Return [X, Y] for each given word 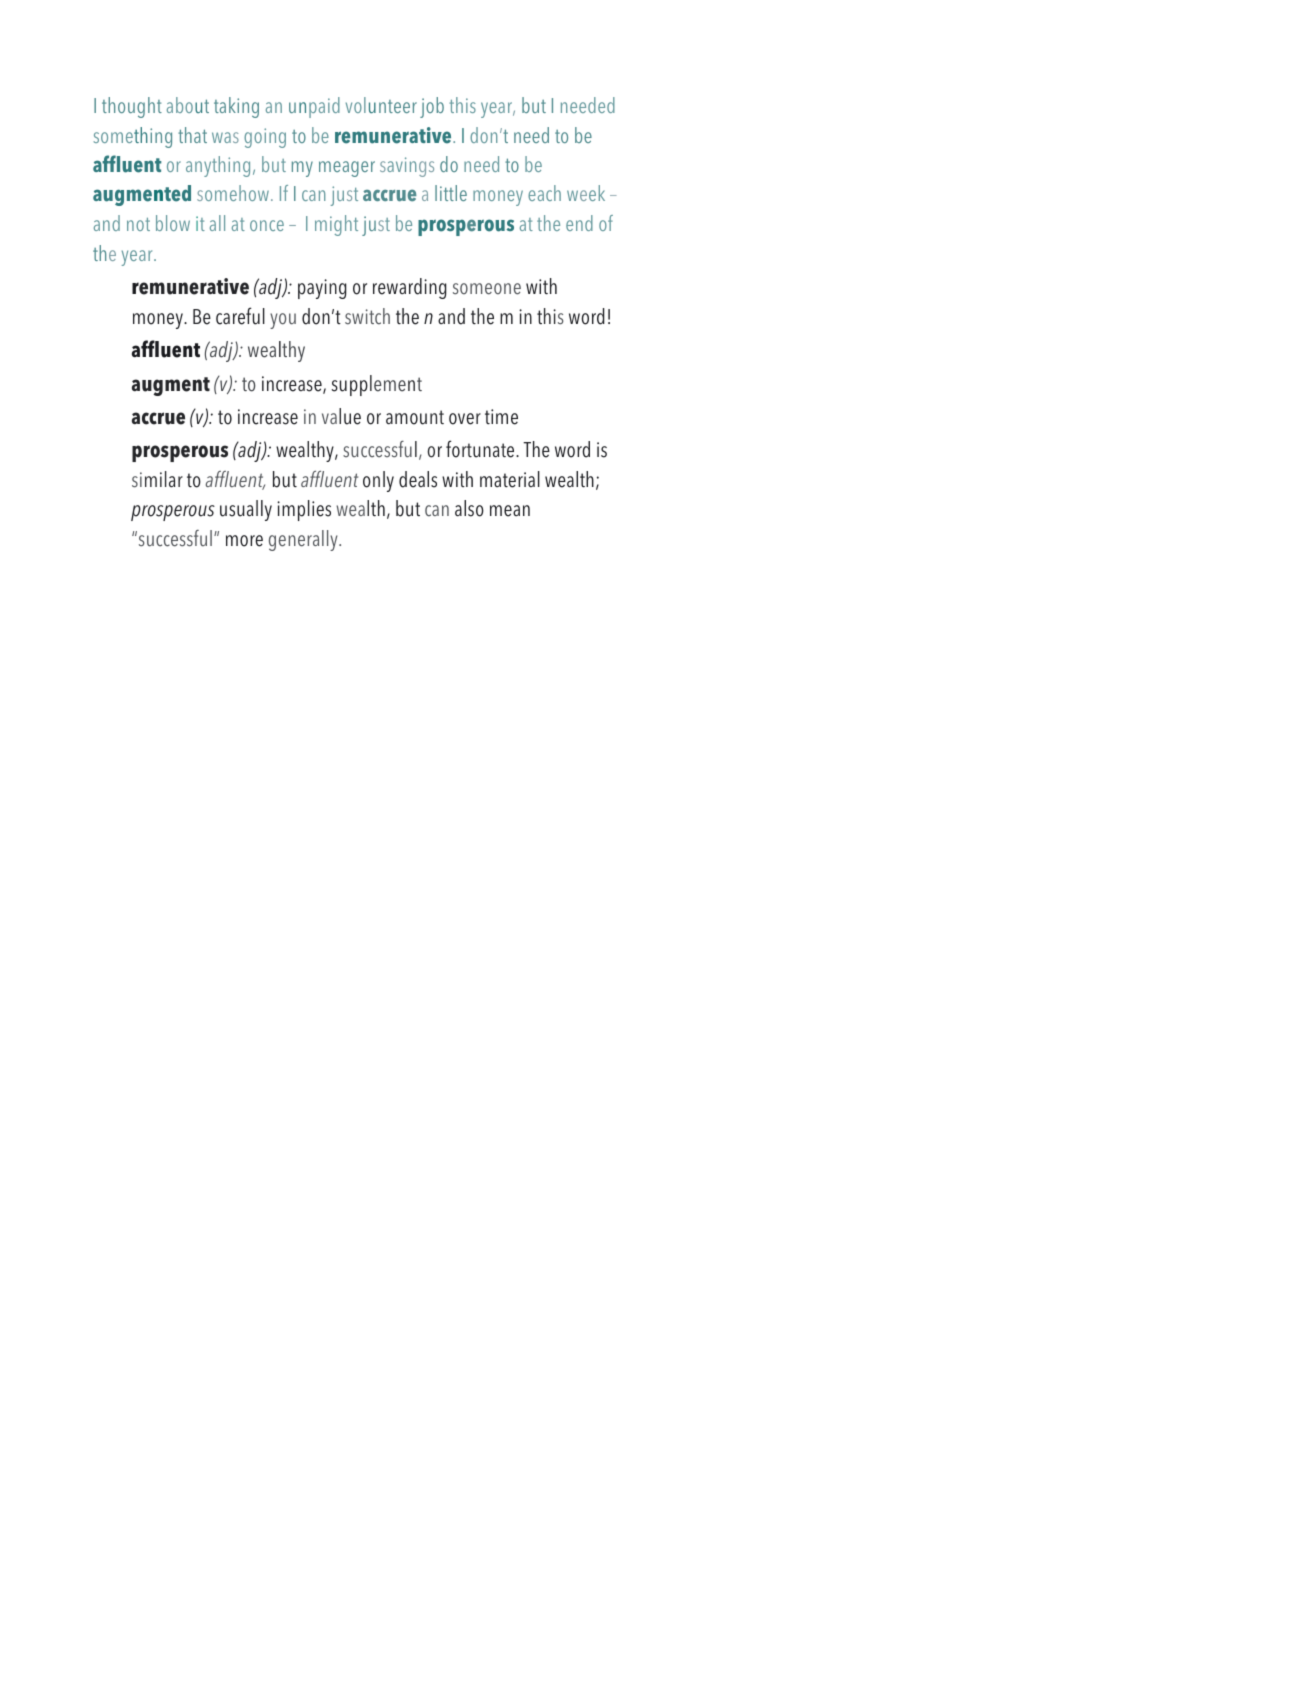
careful [240, 316]
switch [367, 316]
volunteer [381, 105]
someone [487, 289]
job [432, 107]
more [244, 541]
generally [304, 540]
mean [510, 511]
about [188, 105]
